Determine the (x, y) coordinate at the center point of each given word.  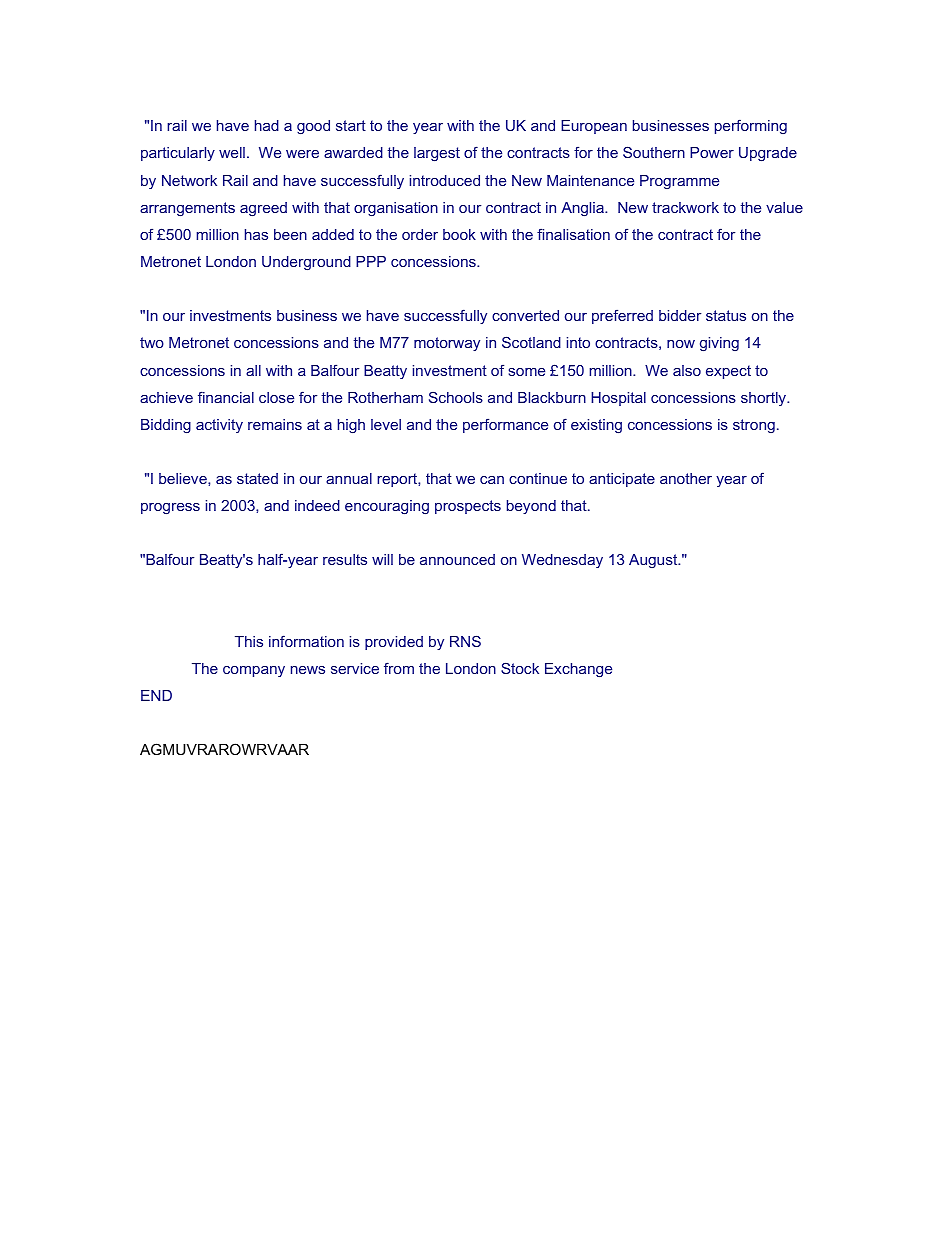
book (459, 234)
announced (457, 559)
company (254, 671)
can (492, 480)
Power (712, 152)
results (345, 559)
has (256, 234)
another (686, 478)
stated (257, 478)
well (232, 152)
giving (719, 344)
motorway (447, 344)
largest (437, 154)
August (654, 561)
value (784, 207)
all (253, 370)
